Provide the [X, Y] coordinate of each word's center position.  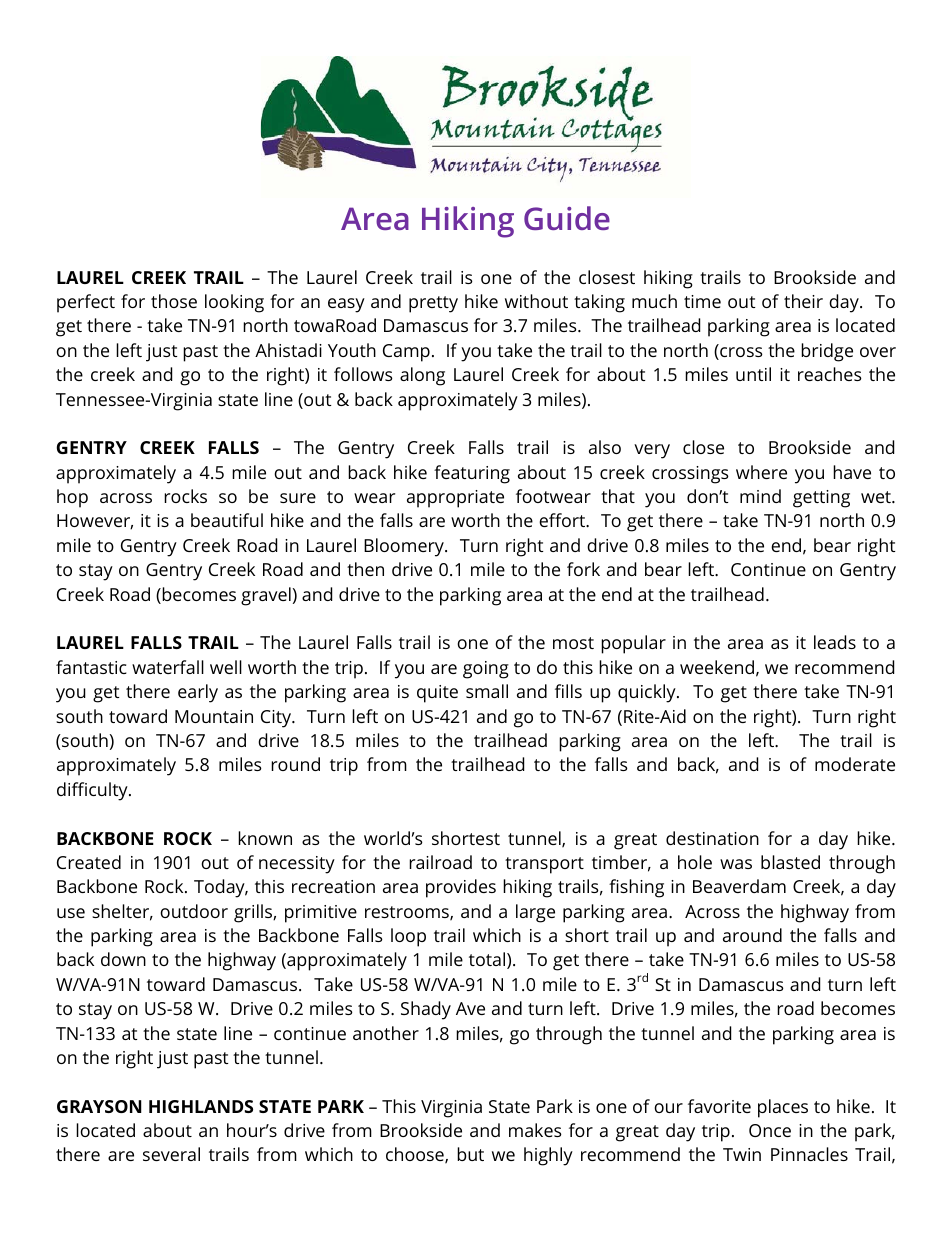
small [487, 691]
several [171, 1154]
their [803, 301]
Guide [567, 218]
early [198, 693]
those [174, 301]
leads [835, 642]
